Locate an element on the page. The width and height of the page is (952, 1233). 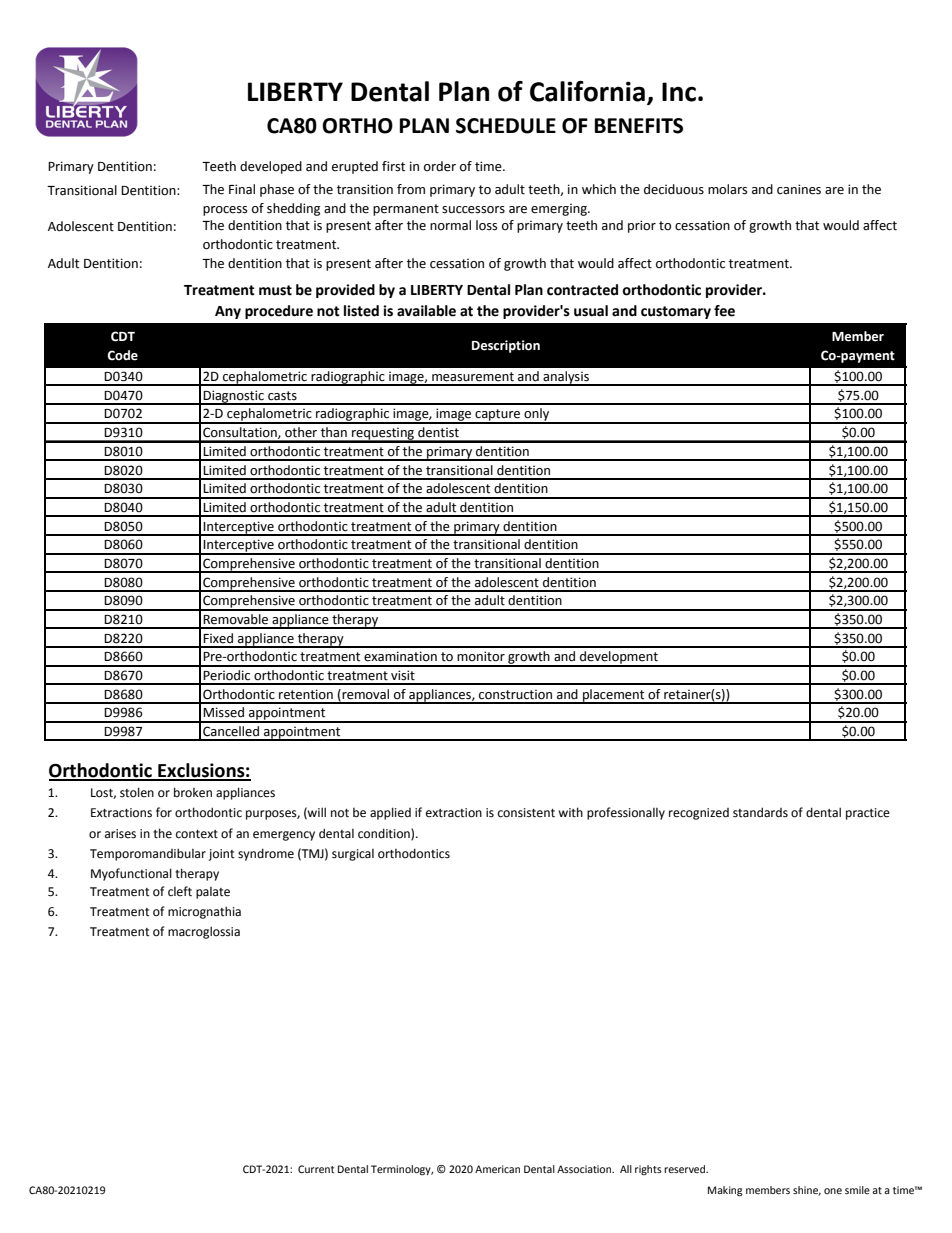
developed is located at coordinates (271, 167).
